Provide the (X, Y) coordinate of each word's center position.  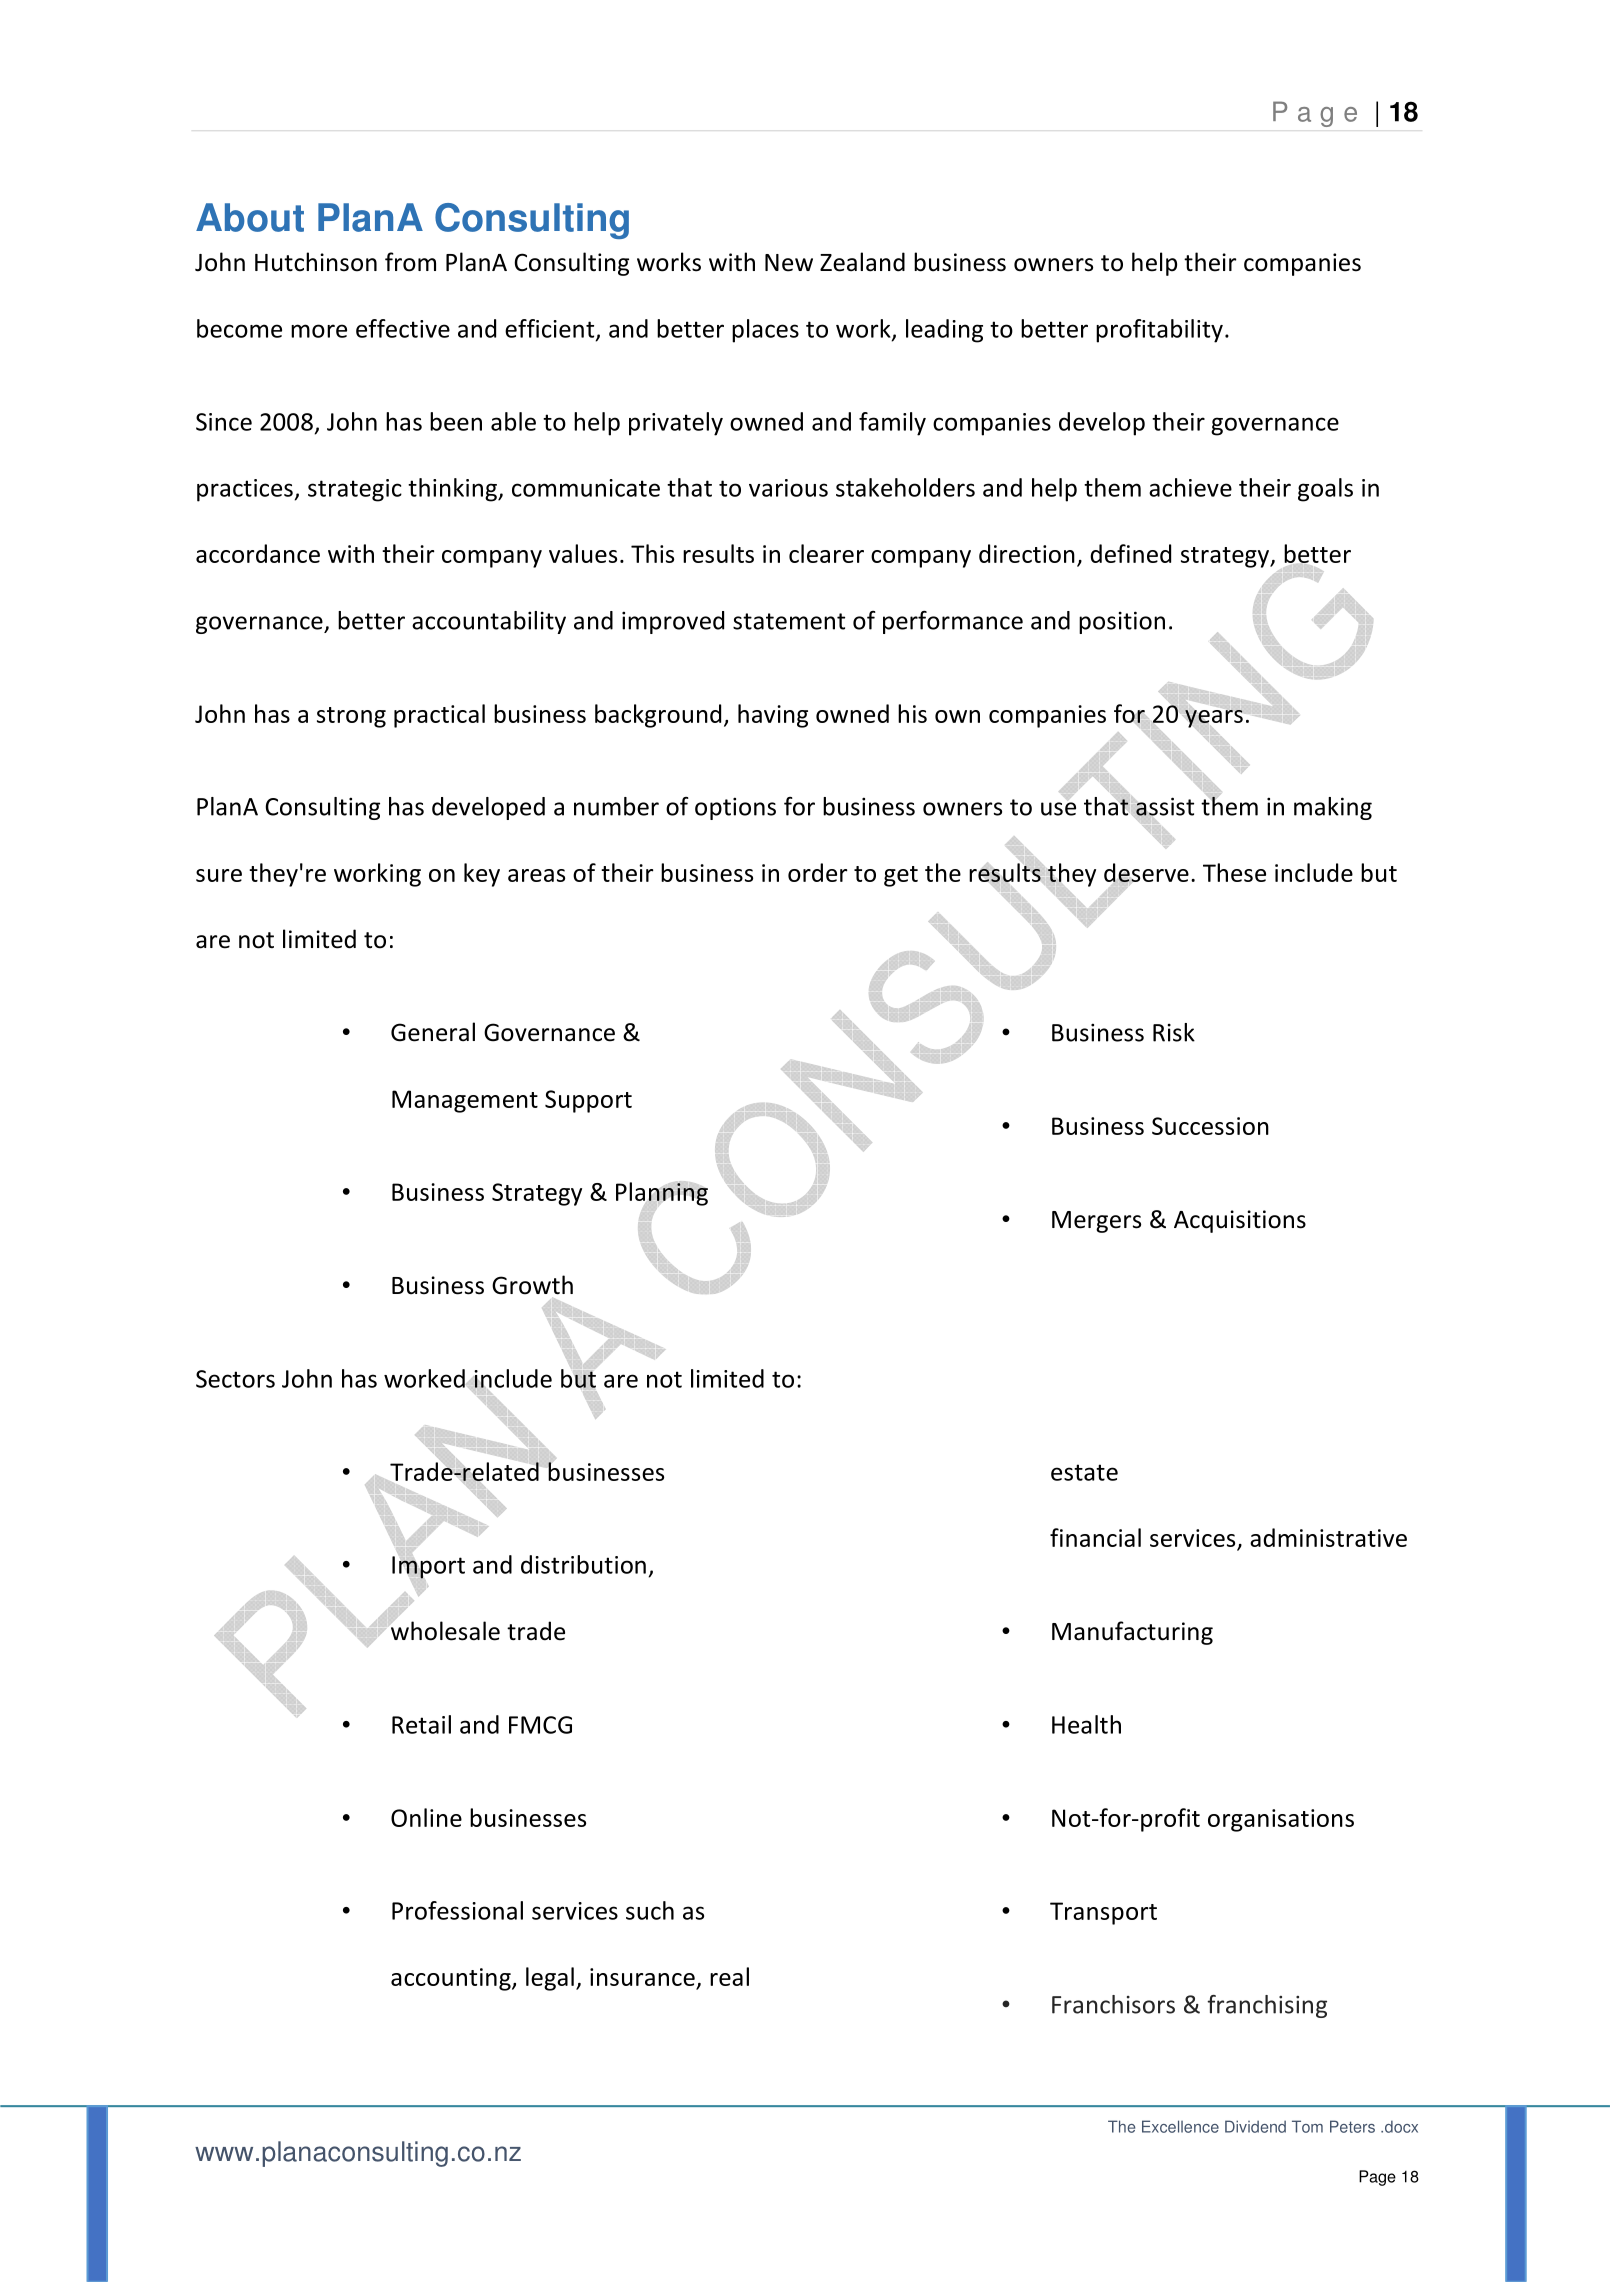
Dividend (1255, 2126)
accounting (452, 1979)
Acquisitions (1240, 1221)
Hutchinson (316, 262)
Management (465, 1101)
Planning (662, 1194)
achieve (1190, 487)
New (789, 263)
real (729, 1976)
